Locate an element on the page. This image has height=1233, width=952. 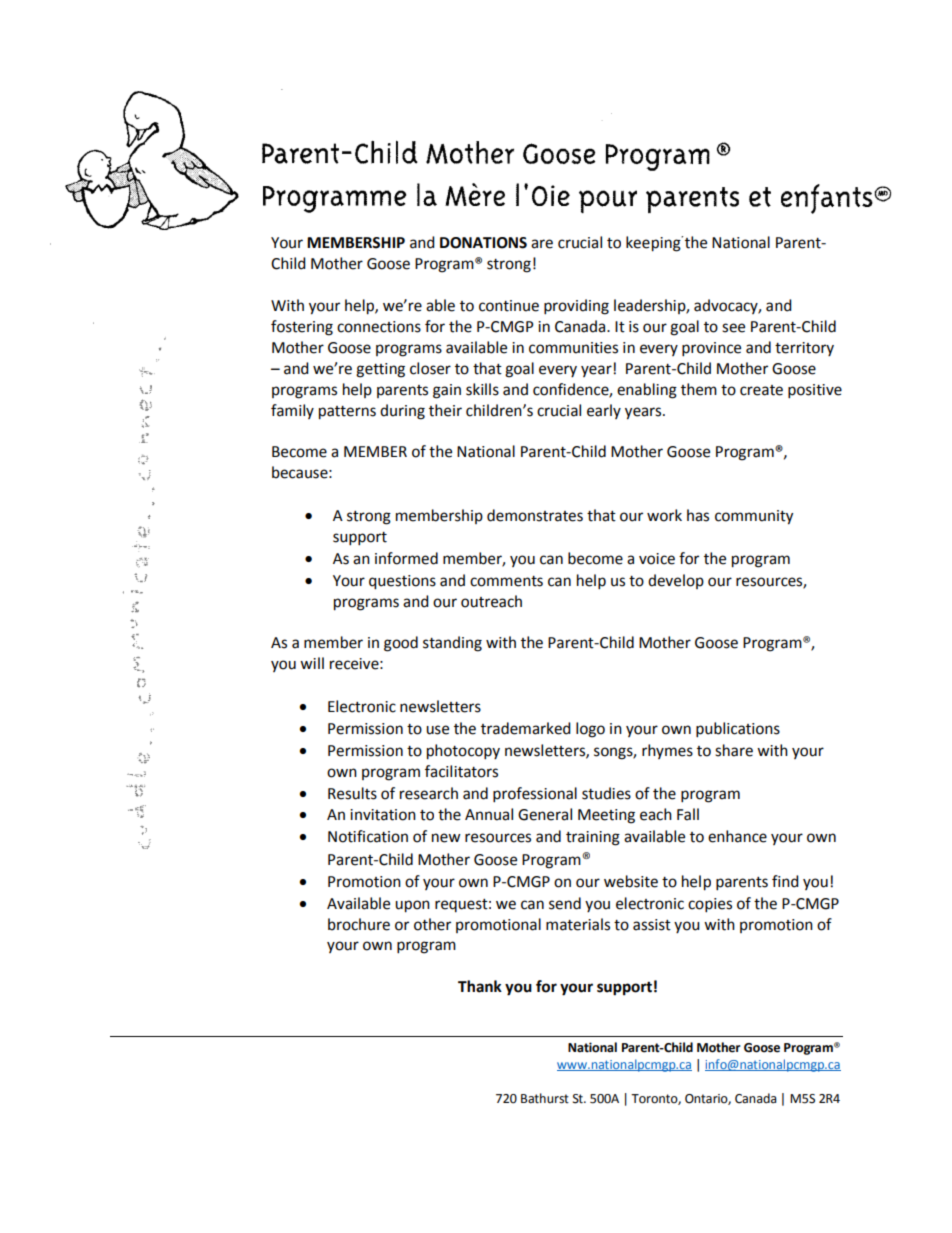
will is located at coordinates (312, 663).
